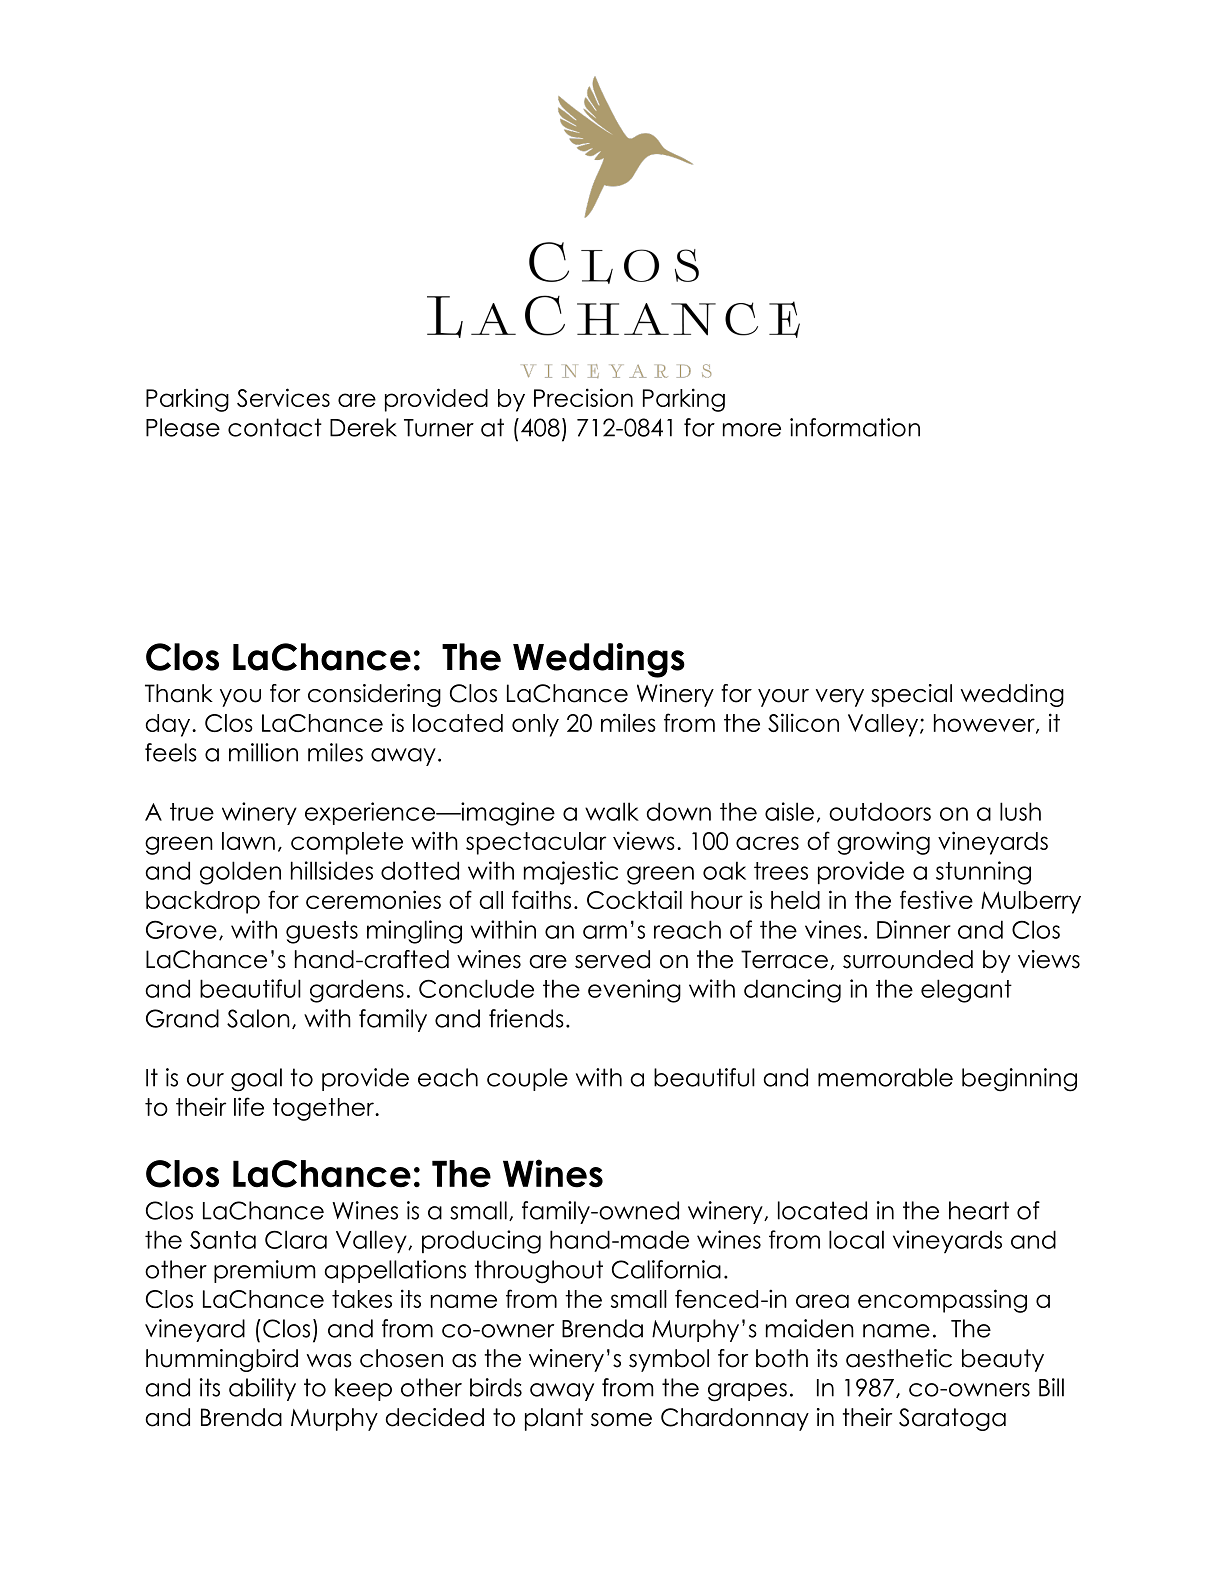  What do you see at coordinates (262, 1389) in the image?
I see `ability` at bounding box center [262, 1389].
